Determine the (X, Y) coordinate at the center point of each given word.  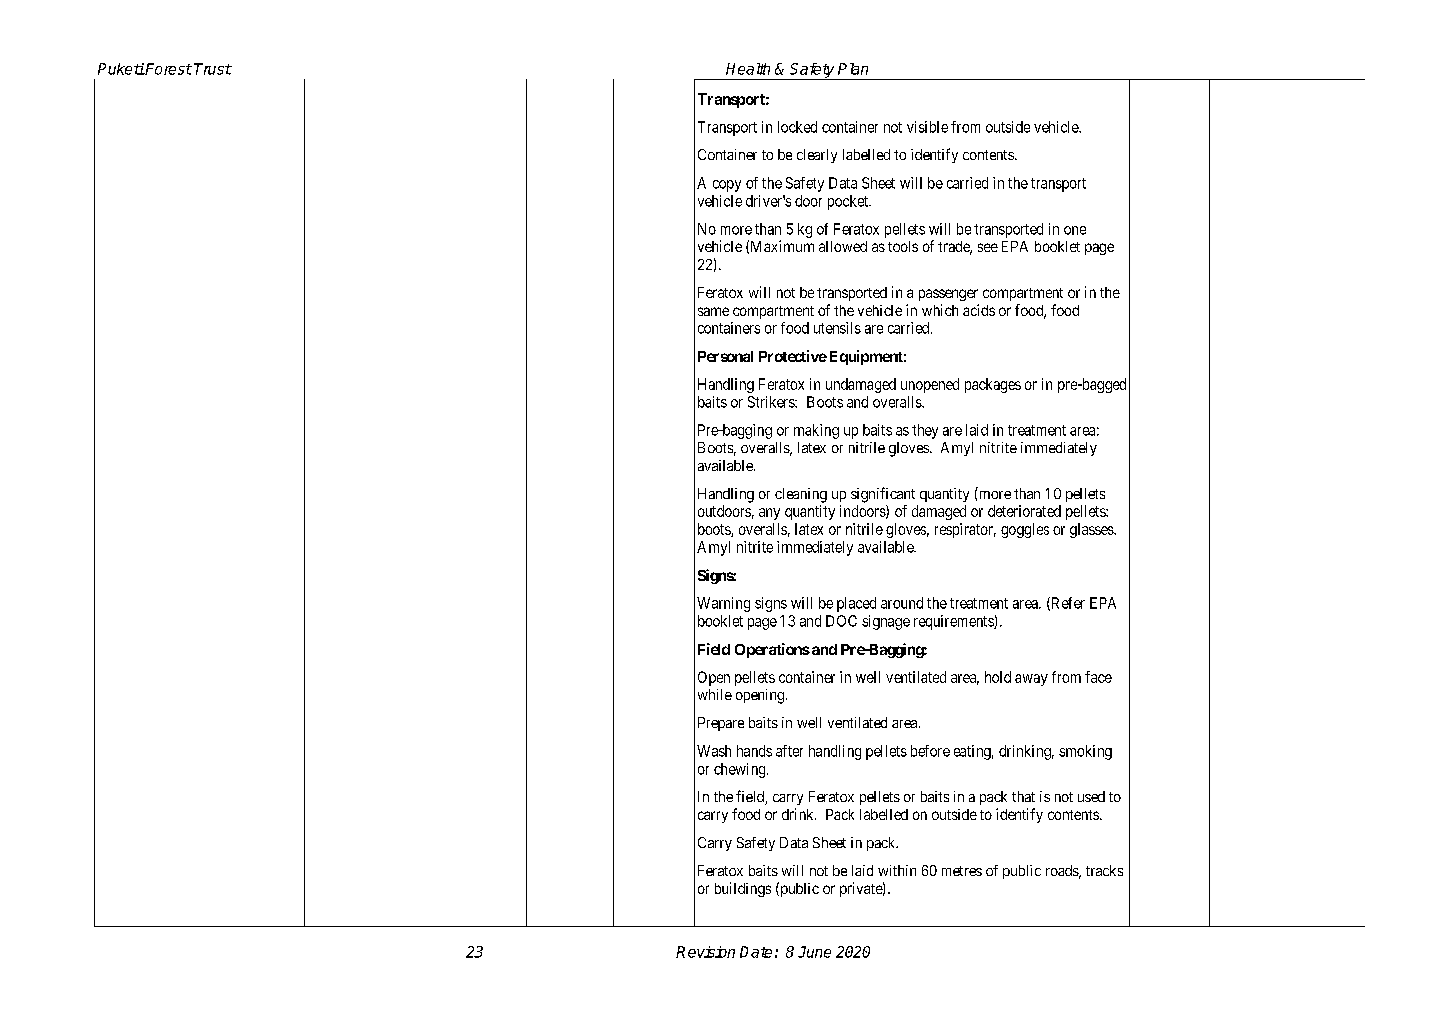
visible (927, 127)
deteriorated (1024, 511)
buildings (743, 889)
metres (962, 871)
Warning (723, 604)
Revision (705, 952)
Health (748, 69)
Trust (213, 69)
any (769, 514)
